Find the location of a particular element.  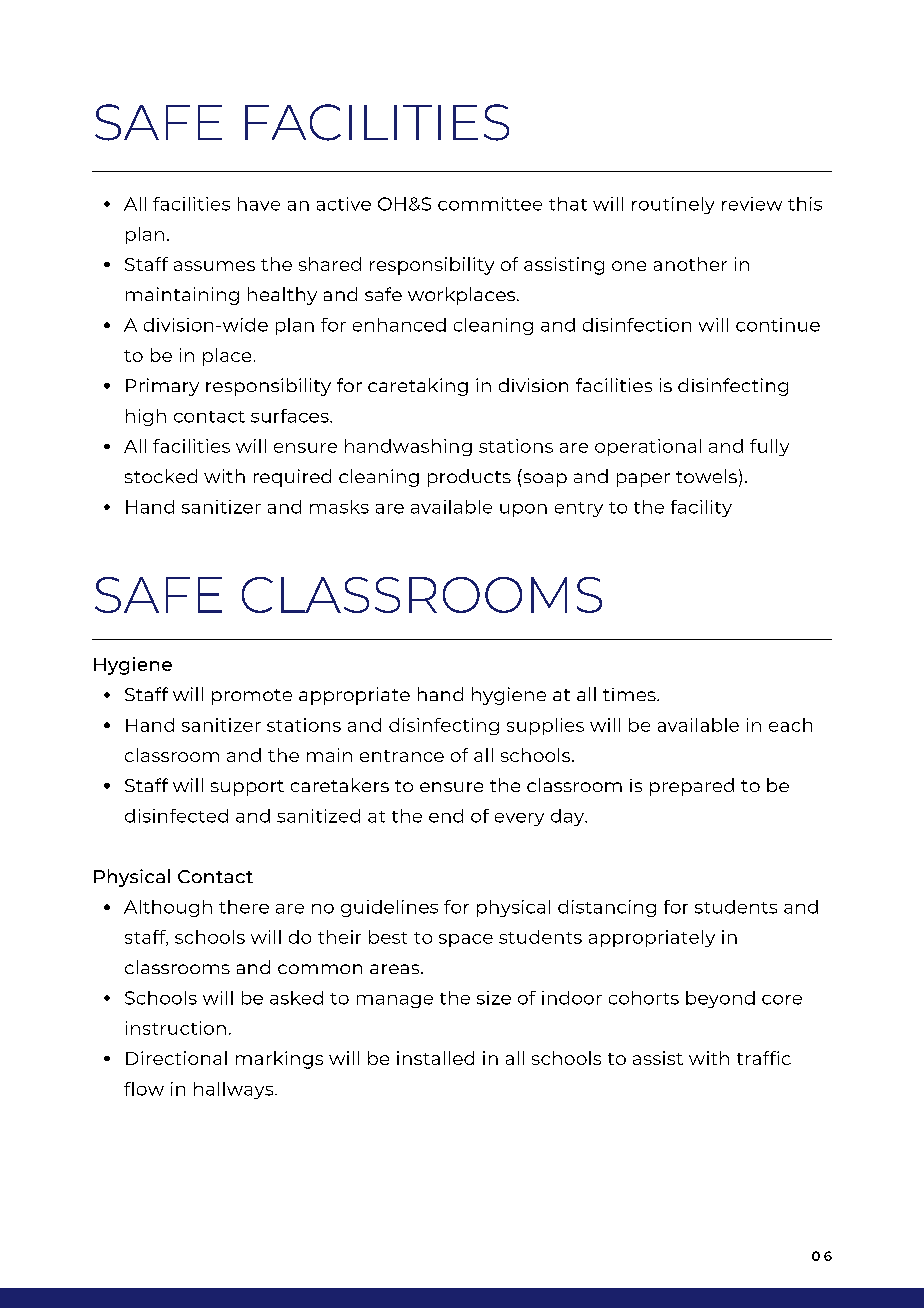

Primary is located at coordinates (162, 387).
